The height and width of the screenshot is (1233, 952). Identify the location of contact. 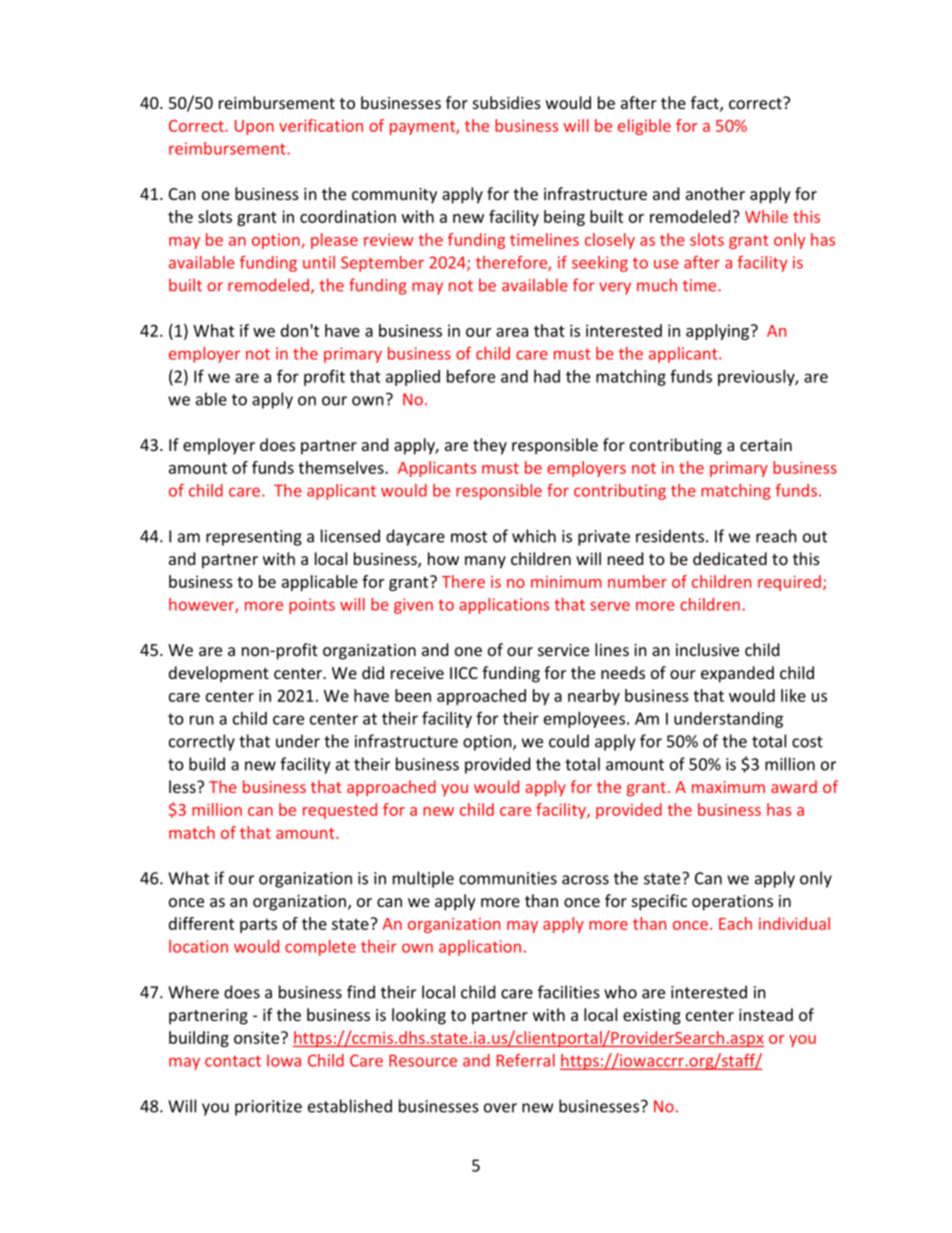
(233, 1061).
